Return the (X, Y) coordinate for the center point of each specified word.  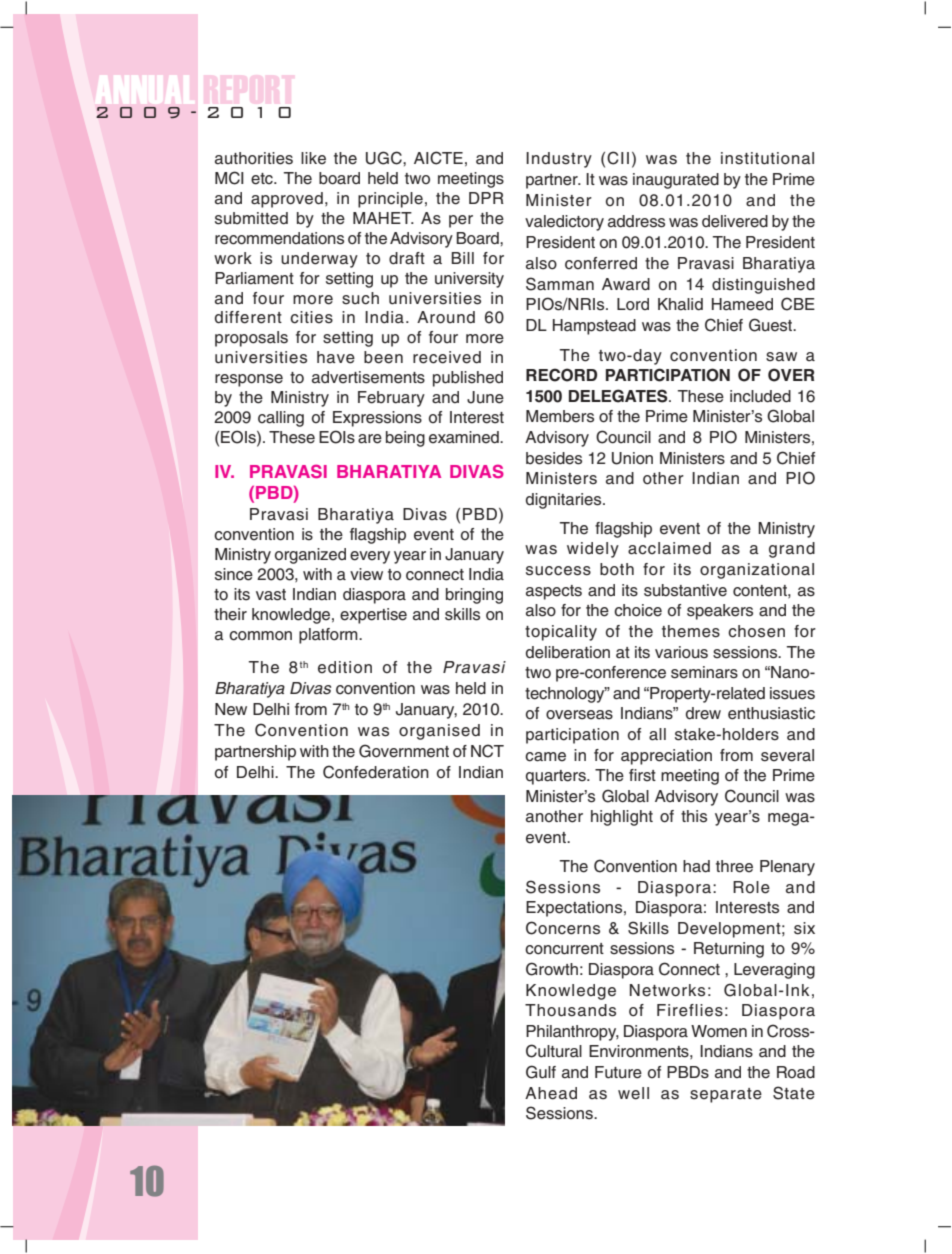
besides (554, 458)
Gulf (541, 1072)
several (787, 755)
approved (287, 200)
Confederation (376, 772)
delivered (735, 221)
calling (281, 419)
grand (792, 550)
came (545, 757)
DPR (486, 198)
